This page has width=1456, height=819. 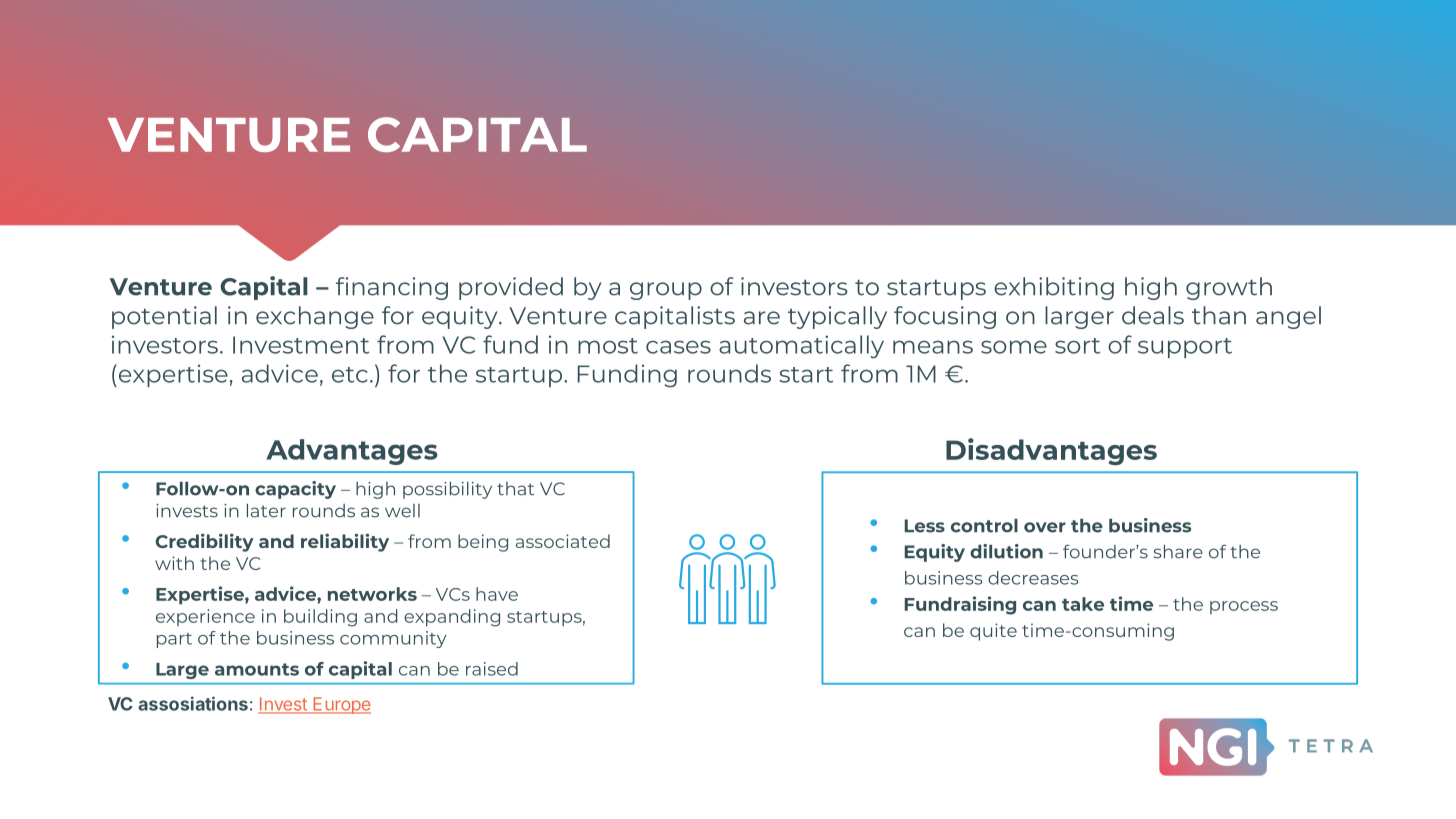 I want to click on exchange, so click(x=315, y=317).
